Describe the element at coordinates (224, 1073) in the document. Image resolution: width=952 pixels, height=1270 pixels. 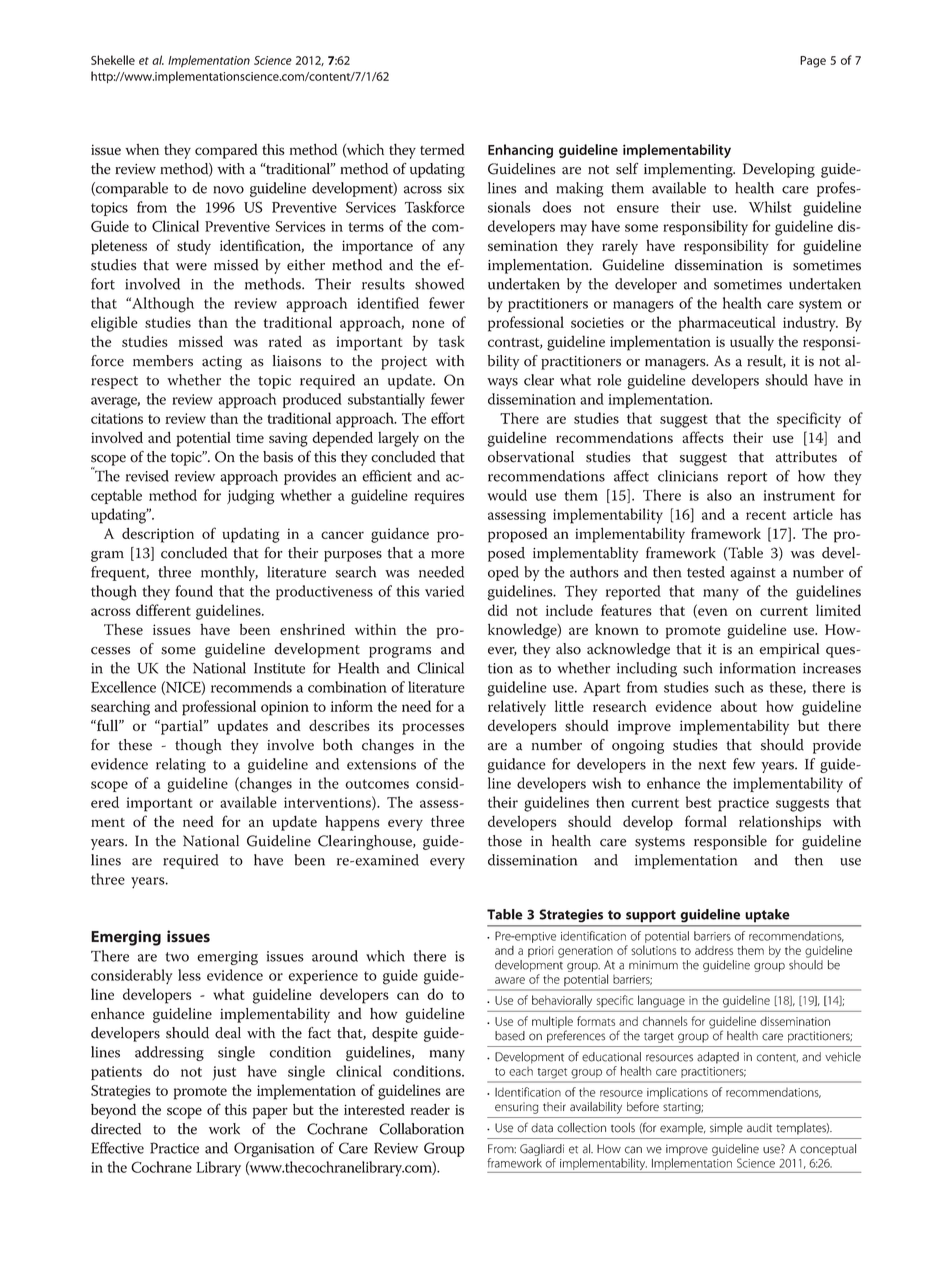
I see `just` at that location.
